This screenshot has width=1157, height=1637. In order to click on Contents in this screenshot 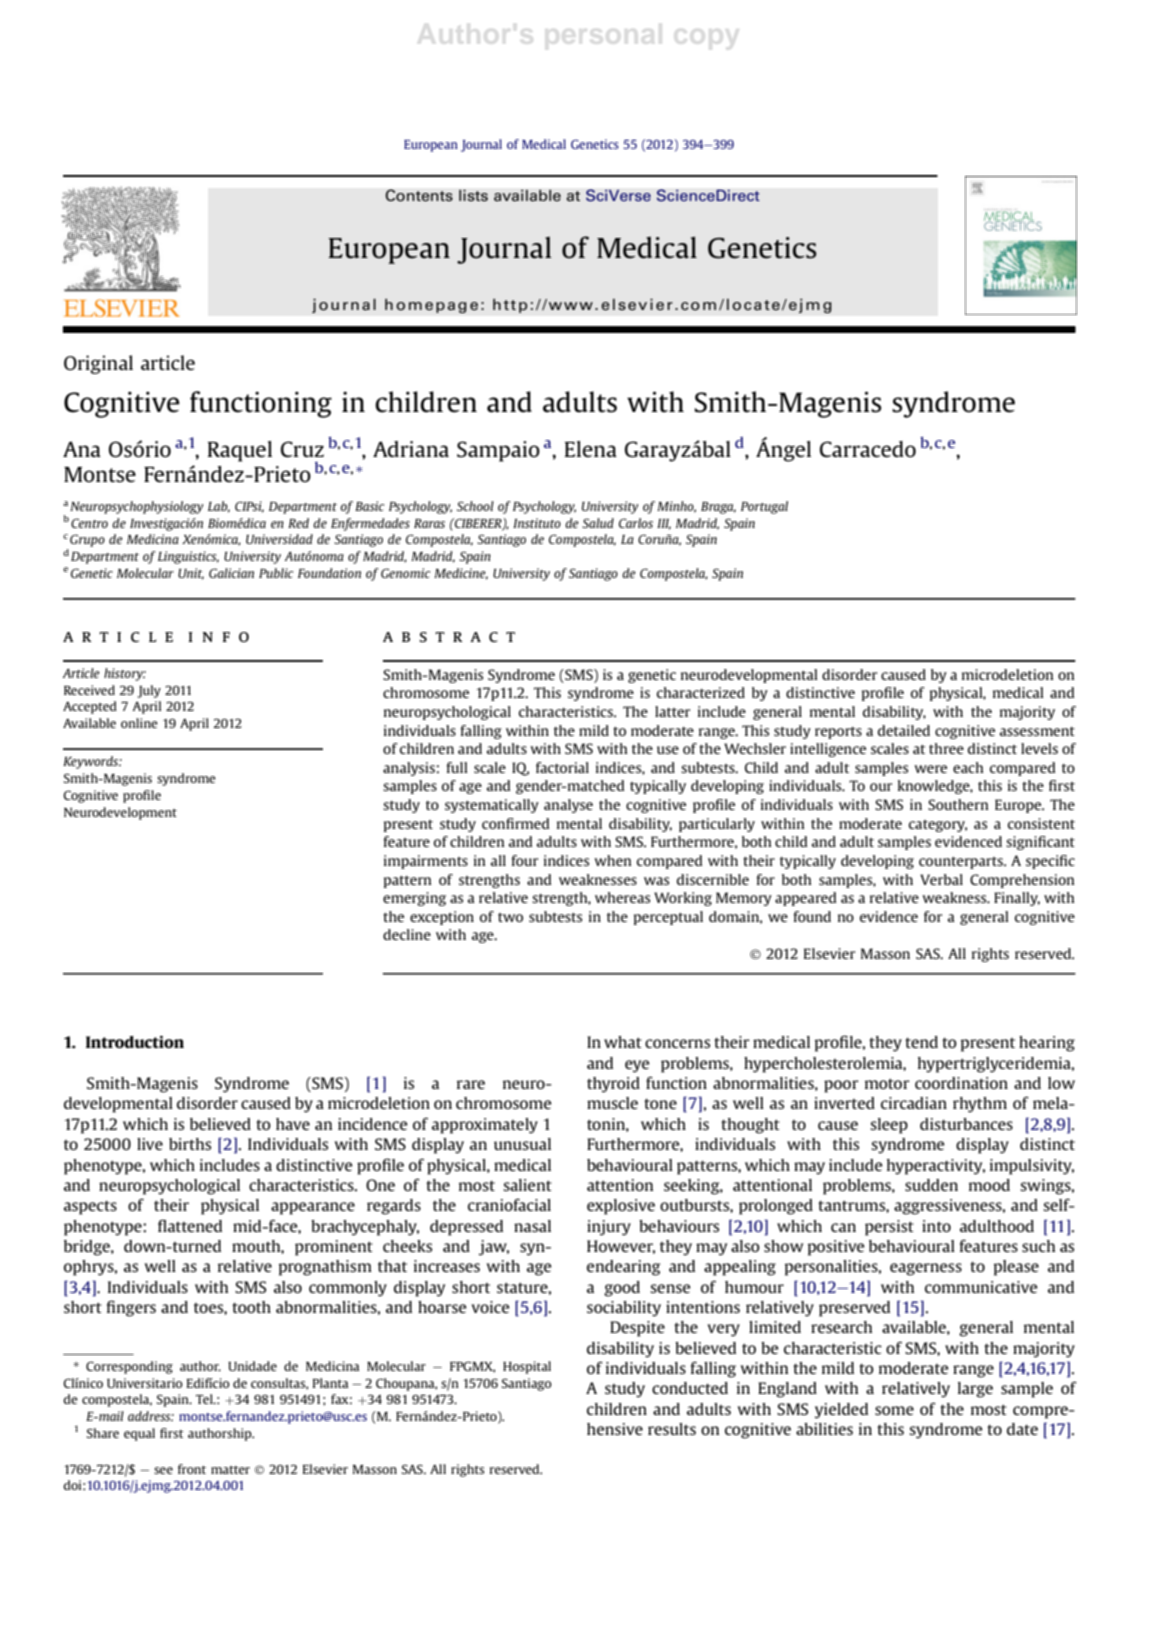, I will do `click(419, 195)`.
